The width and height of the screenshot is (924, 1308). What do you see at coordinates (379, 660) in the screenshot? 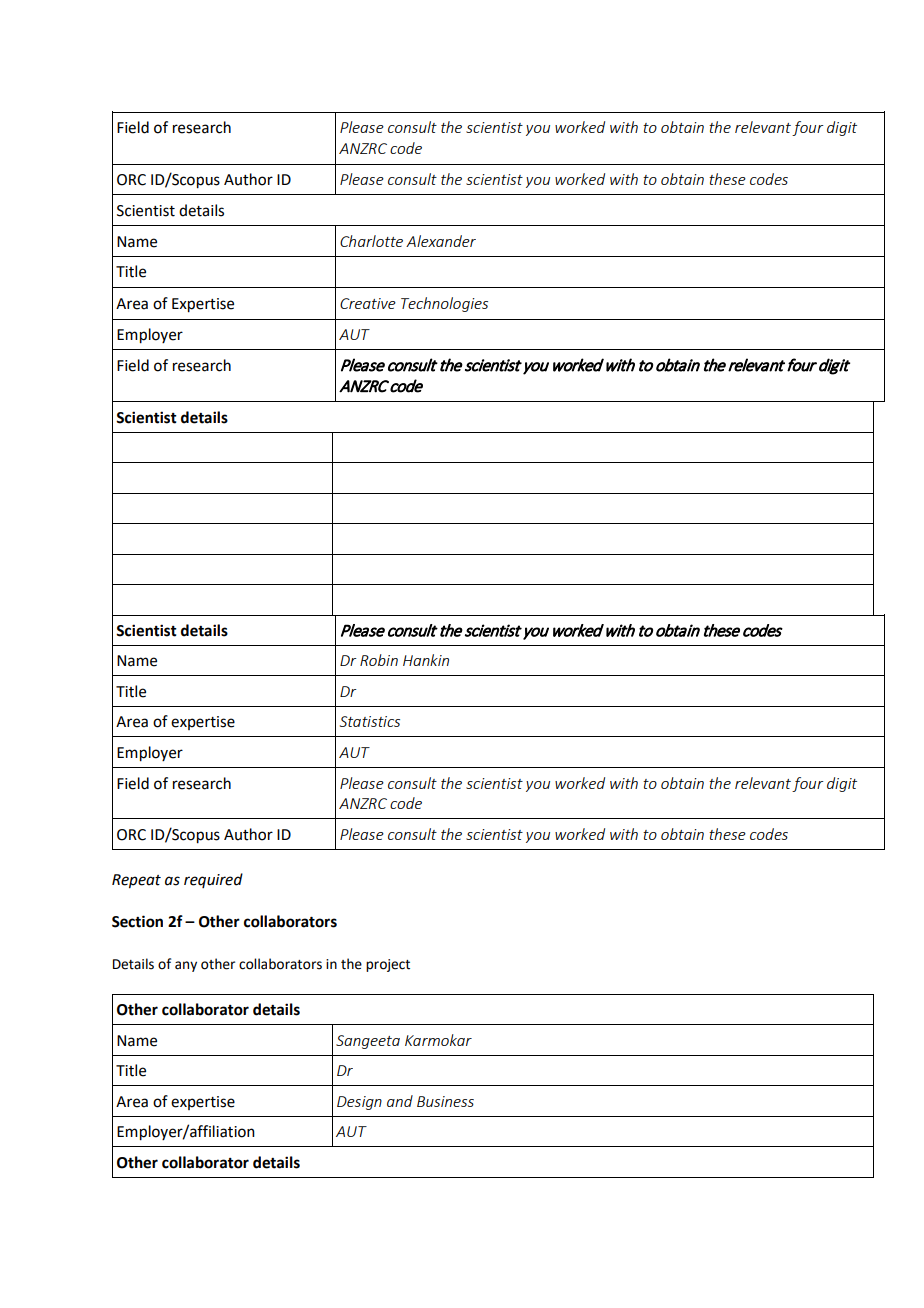
I see `Robin` at bounding box center [379, 660].
